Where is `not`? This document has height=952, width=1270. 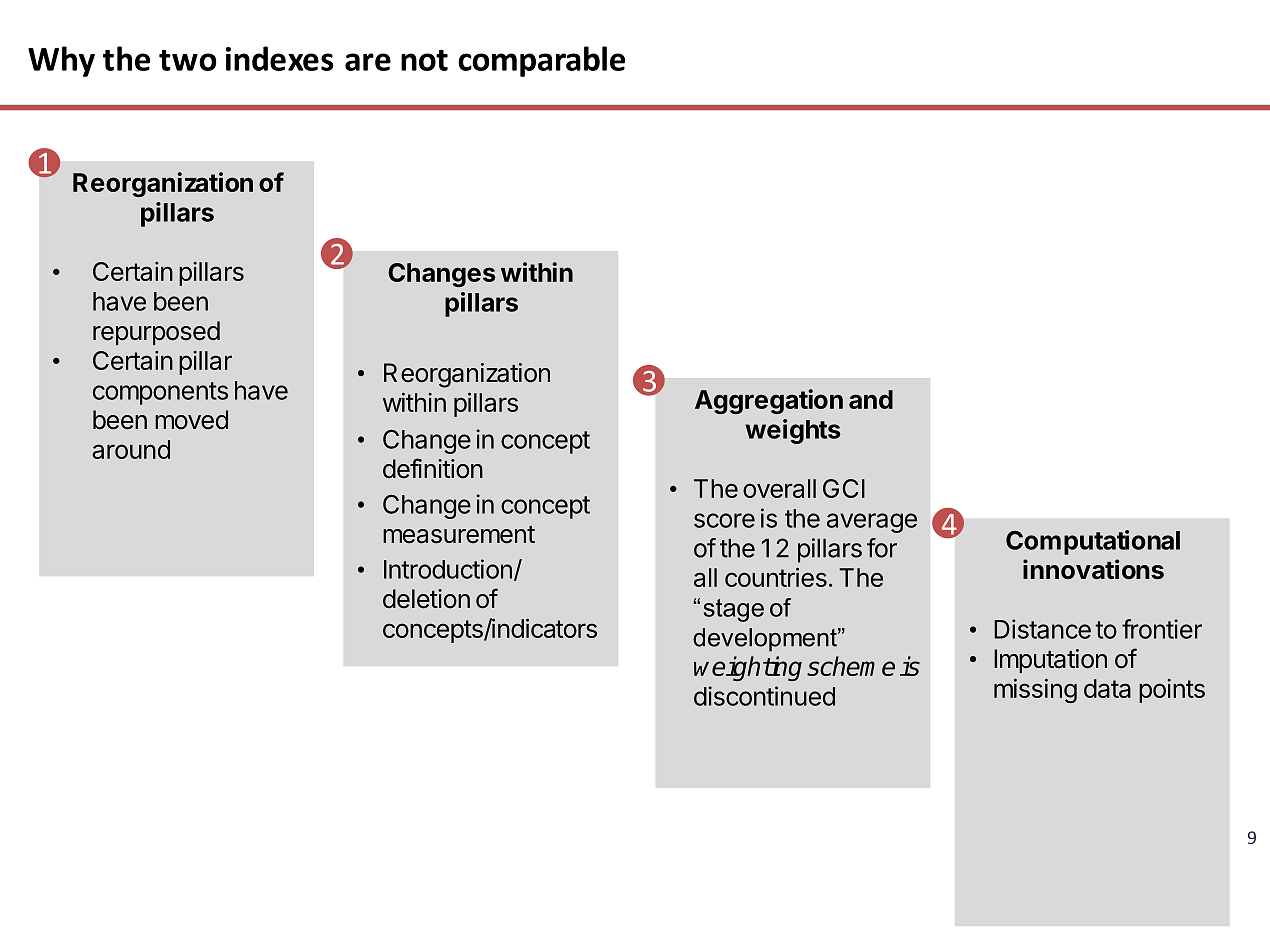 not is located at coordinates (424, 60).
